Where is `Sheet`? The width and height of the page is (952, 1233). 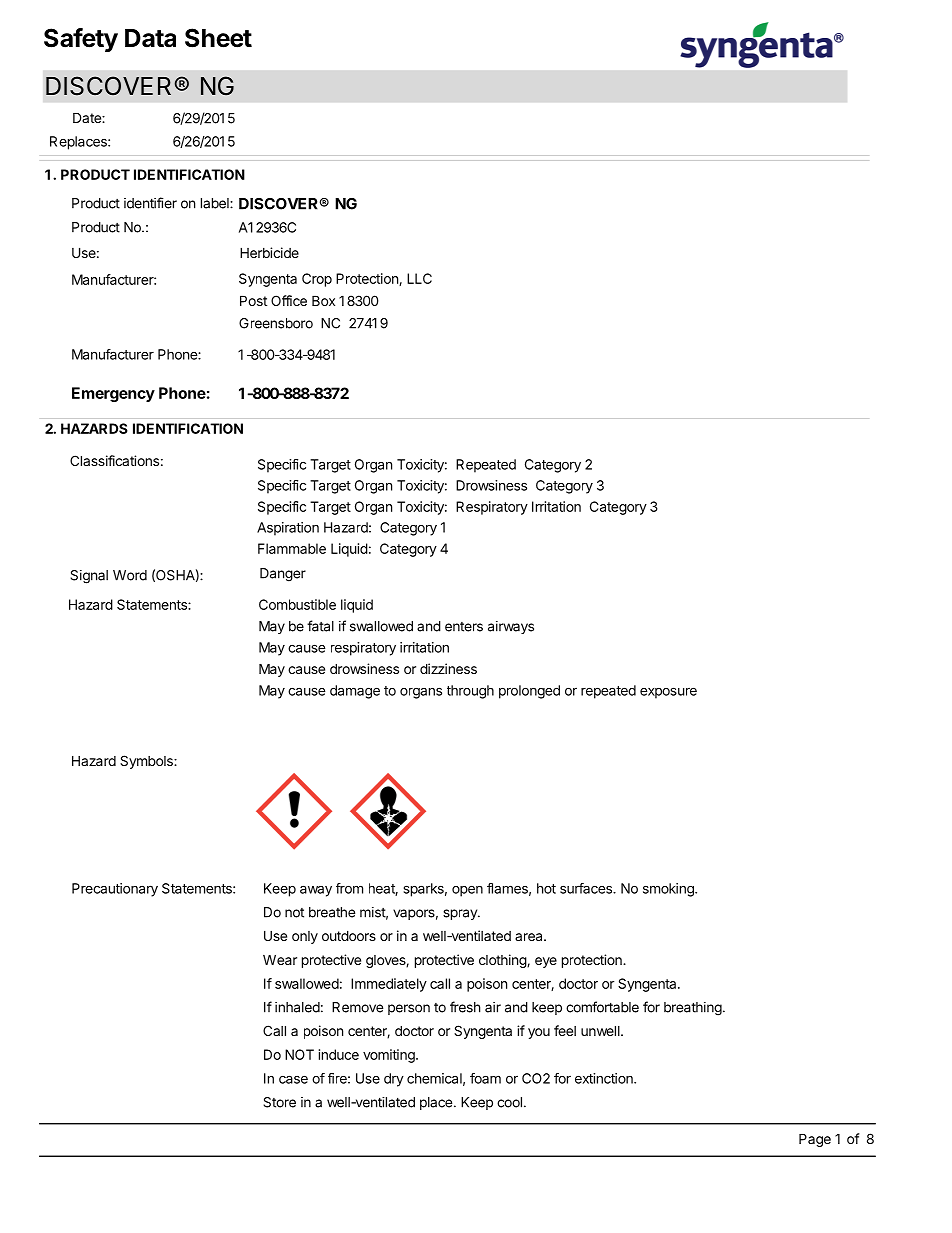
Sheet is located at coordinates (218, 38).
